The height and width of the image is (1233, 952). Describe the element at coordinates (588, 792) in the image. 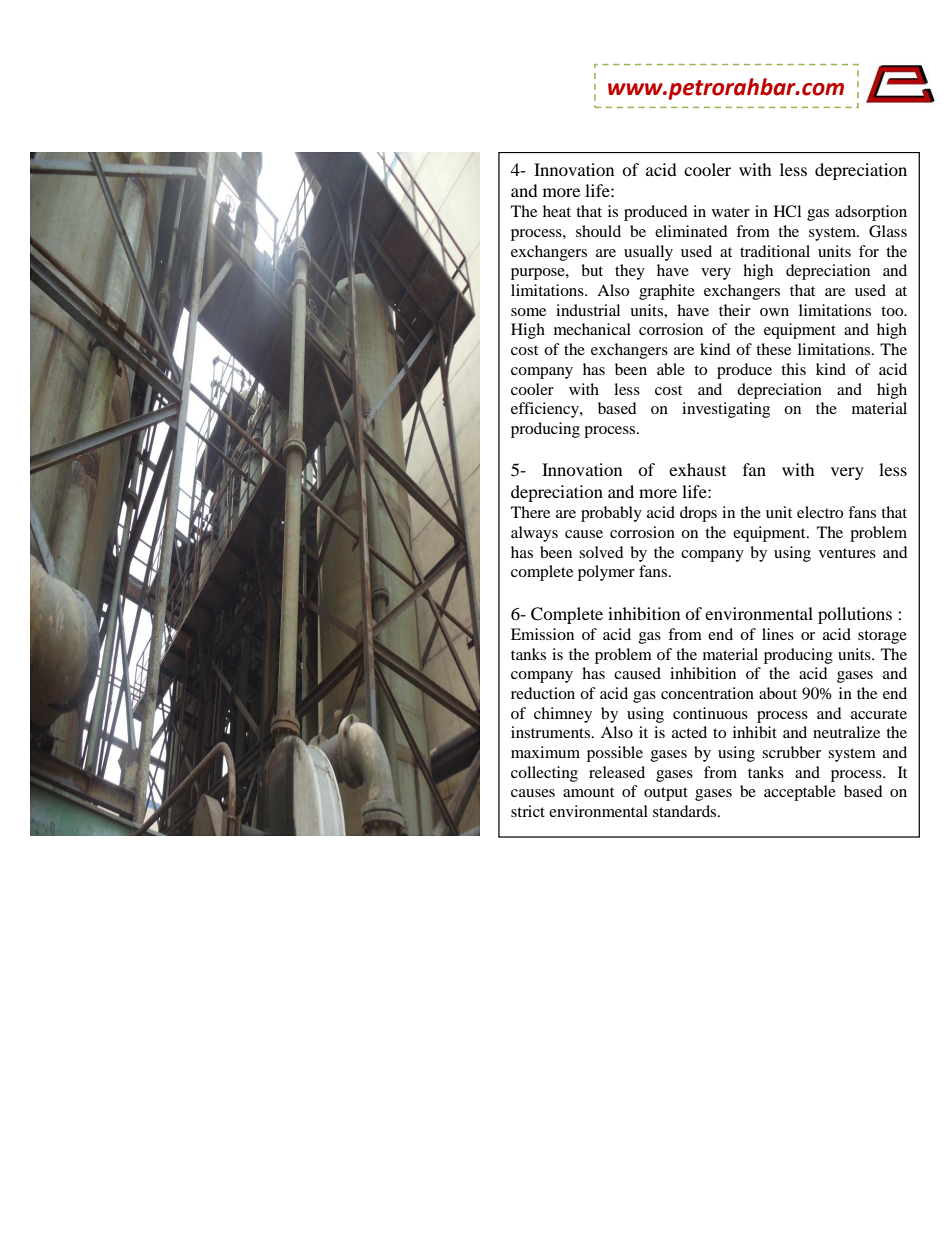

I see `amount` at that location.
